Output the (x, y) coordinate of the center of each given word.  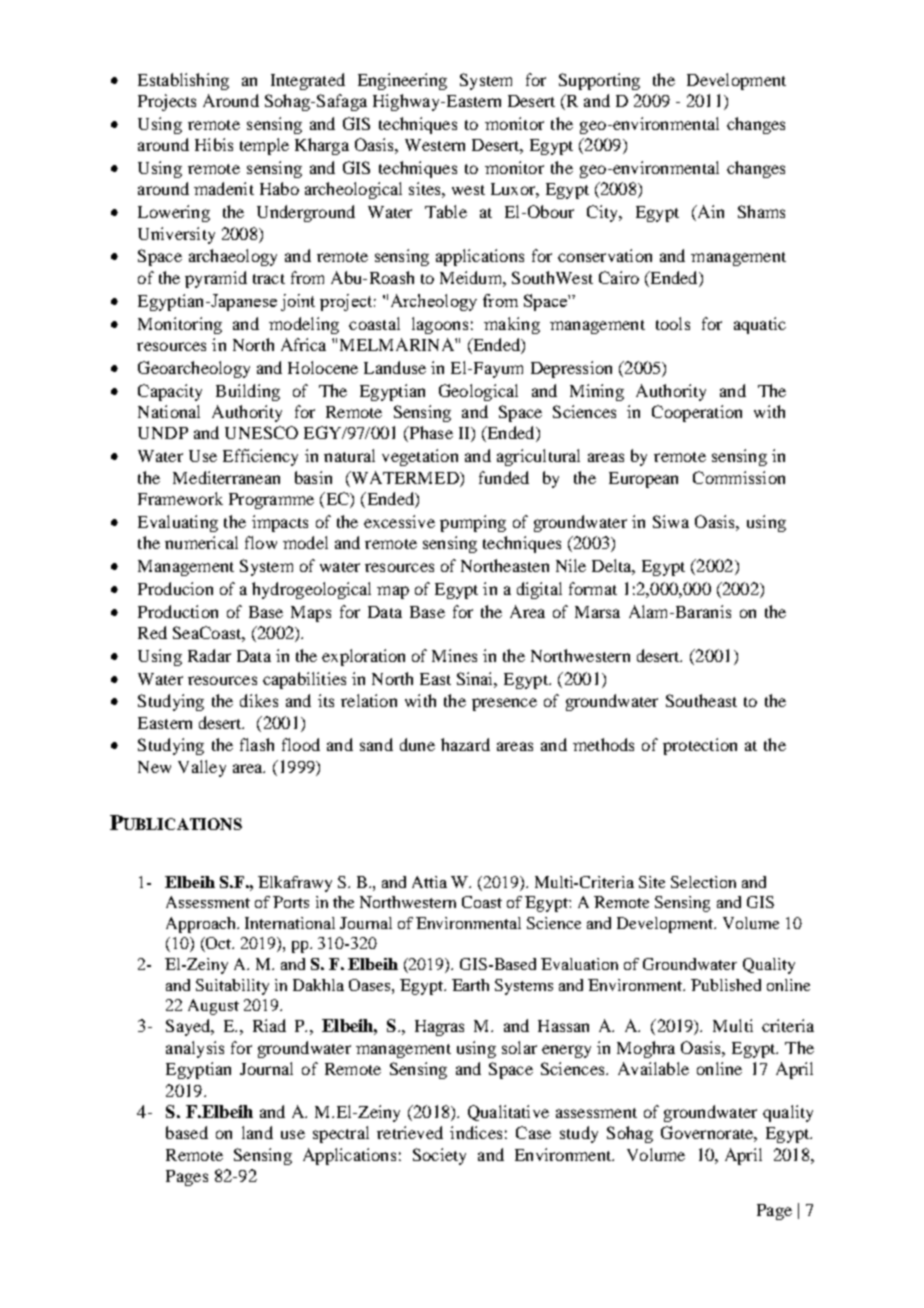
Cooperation (697, 413)
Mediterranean (226, 477)
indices (476, 1132)
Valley (202, 768)
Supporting (599, 81)
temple (264, 146)
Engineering (402, 81)
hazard (465, 744)
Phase (430, 434)
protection (700, 746)
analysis (195, 1049)
